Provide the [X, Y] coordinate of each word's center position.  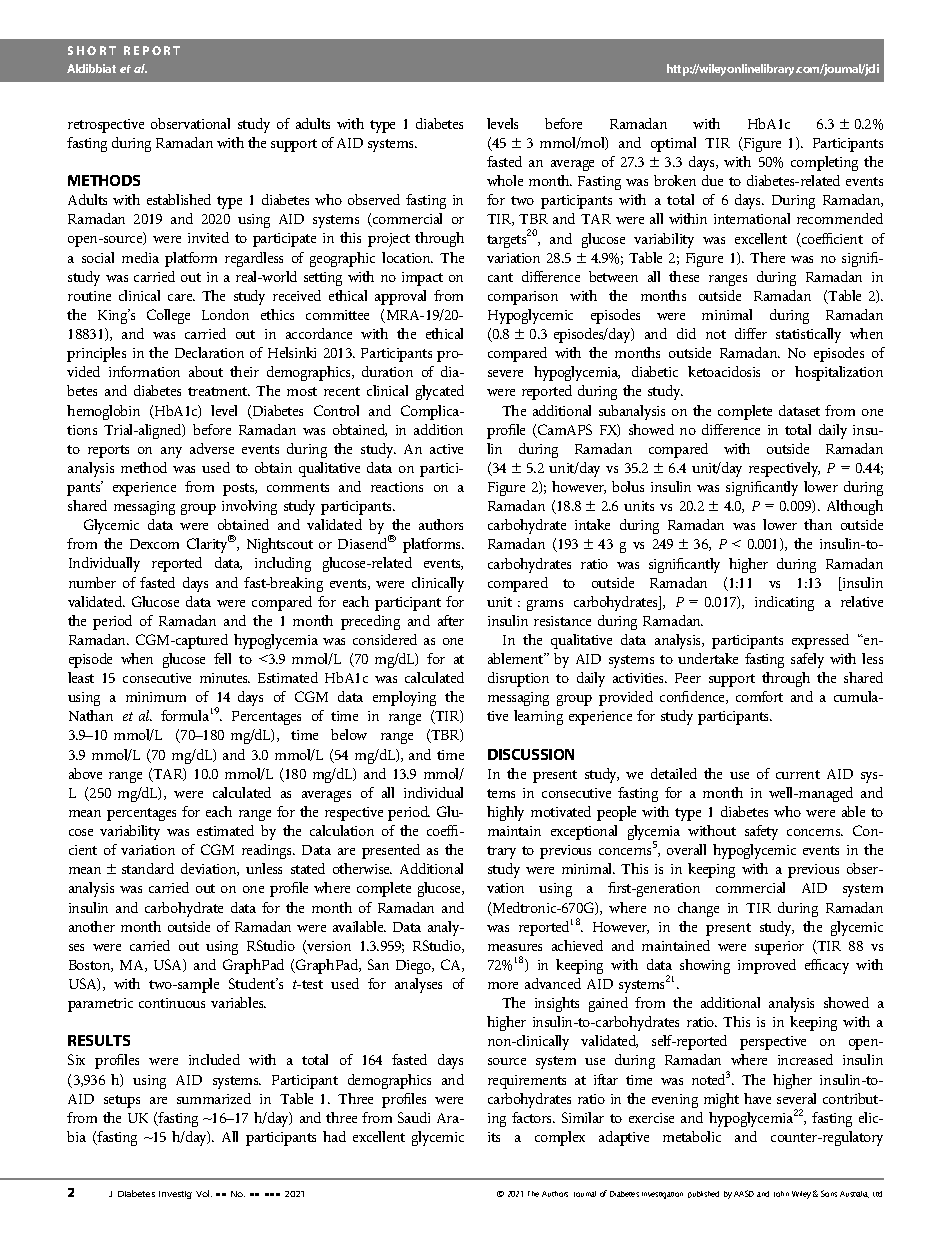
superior [779, 948]
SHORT [92, 50]
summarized [214, 1098]
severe [505, 373]
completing [824, 163]
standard [148, 868]
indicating [784, 603]
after [451, 620]
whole [505, 180]
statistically [808, 335]
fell [222, 658]
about [206, 371]
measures [515, 947]
